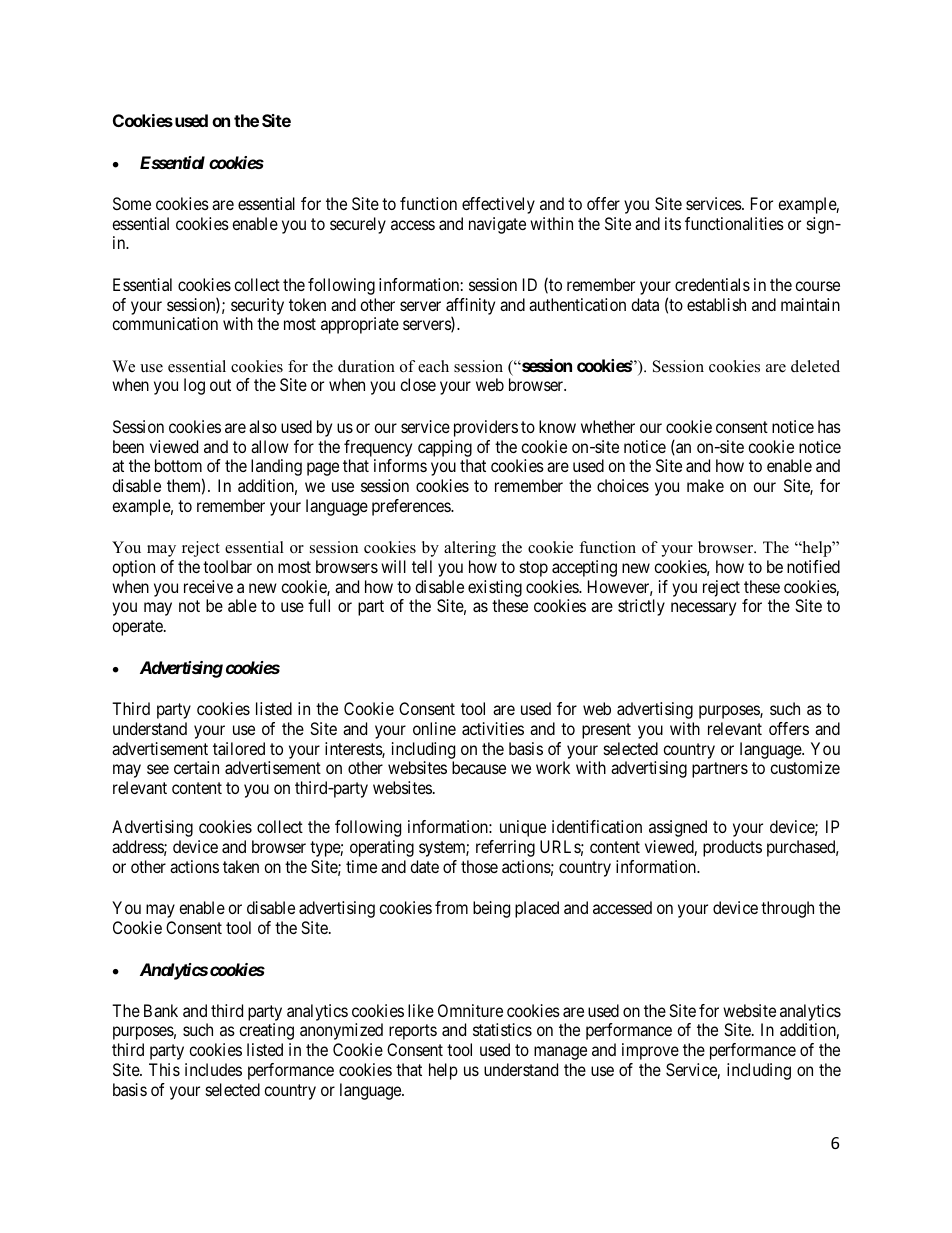 This document has height=1233, width=952. What do you see at coordinates (502, 1029) in the document?
I see `statistics` at bounding box center [502, 1029].
